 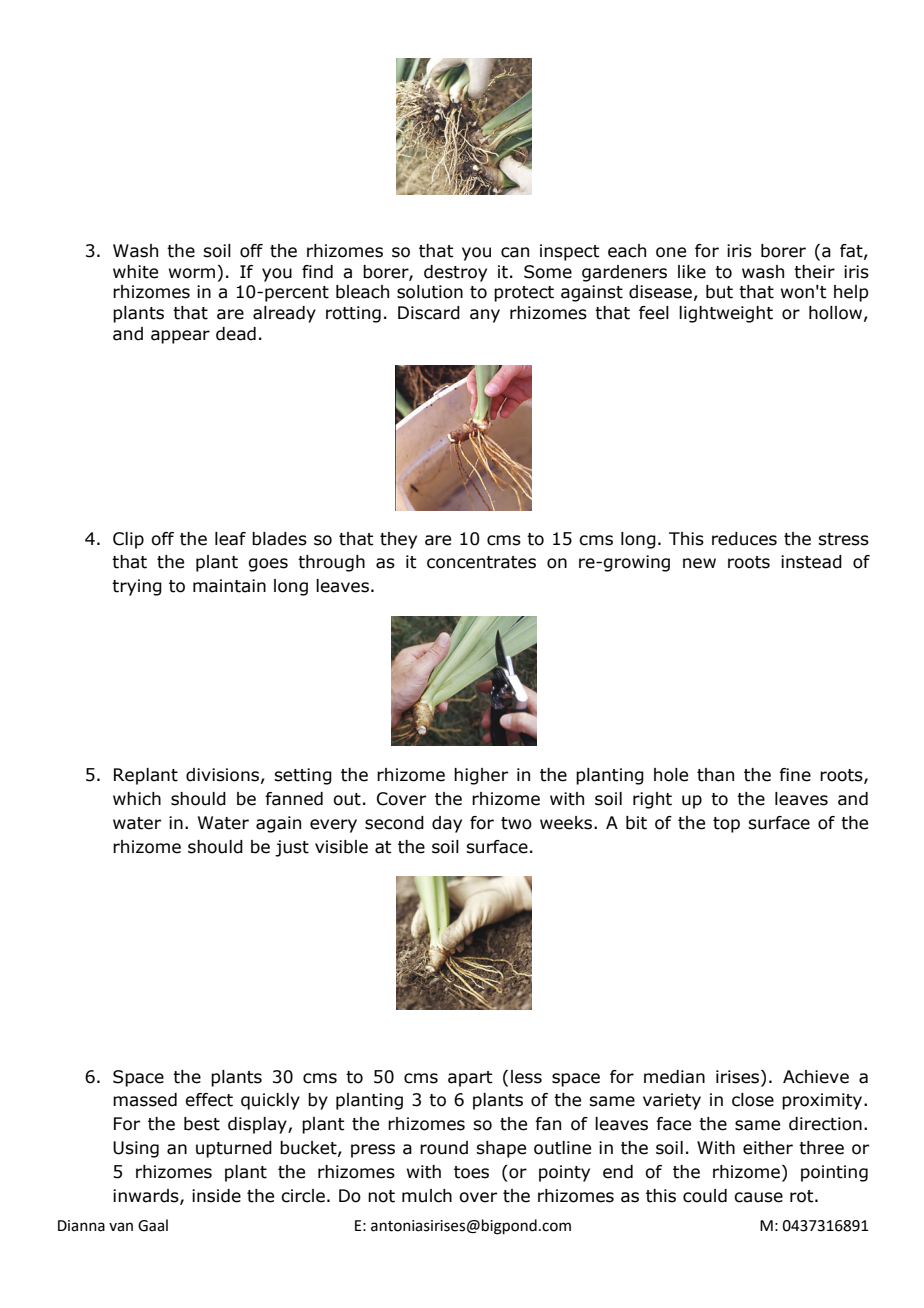 What do you see at coordinates (811, 562) in the image?
I see `instead` at bounding box center [811, 562].
